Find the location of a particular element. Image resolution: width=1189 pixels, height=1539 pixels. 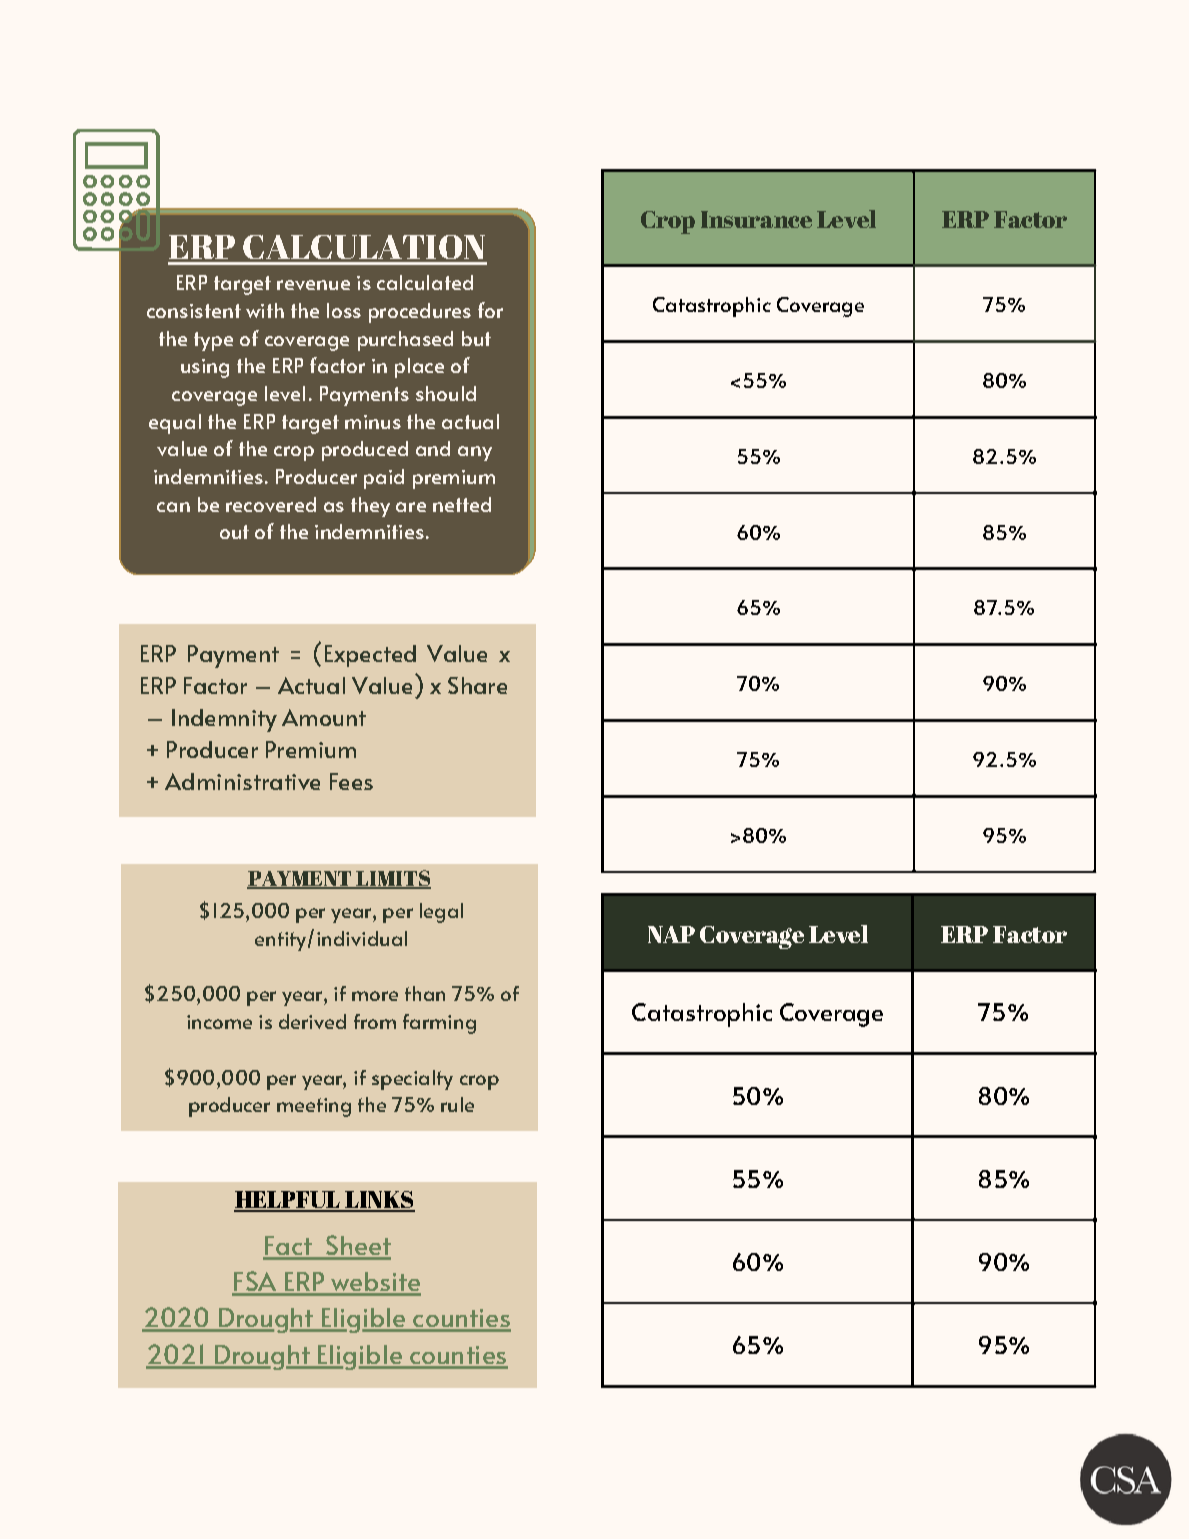

recovered is located at coordinates (271, 504).
